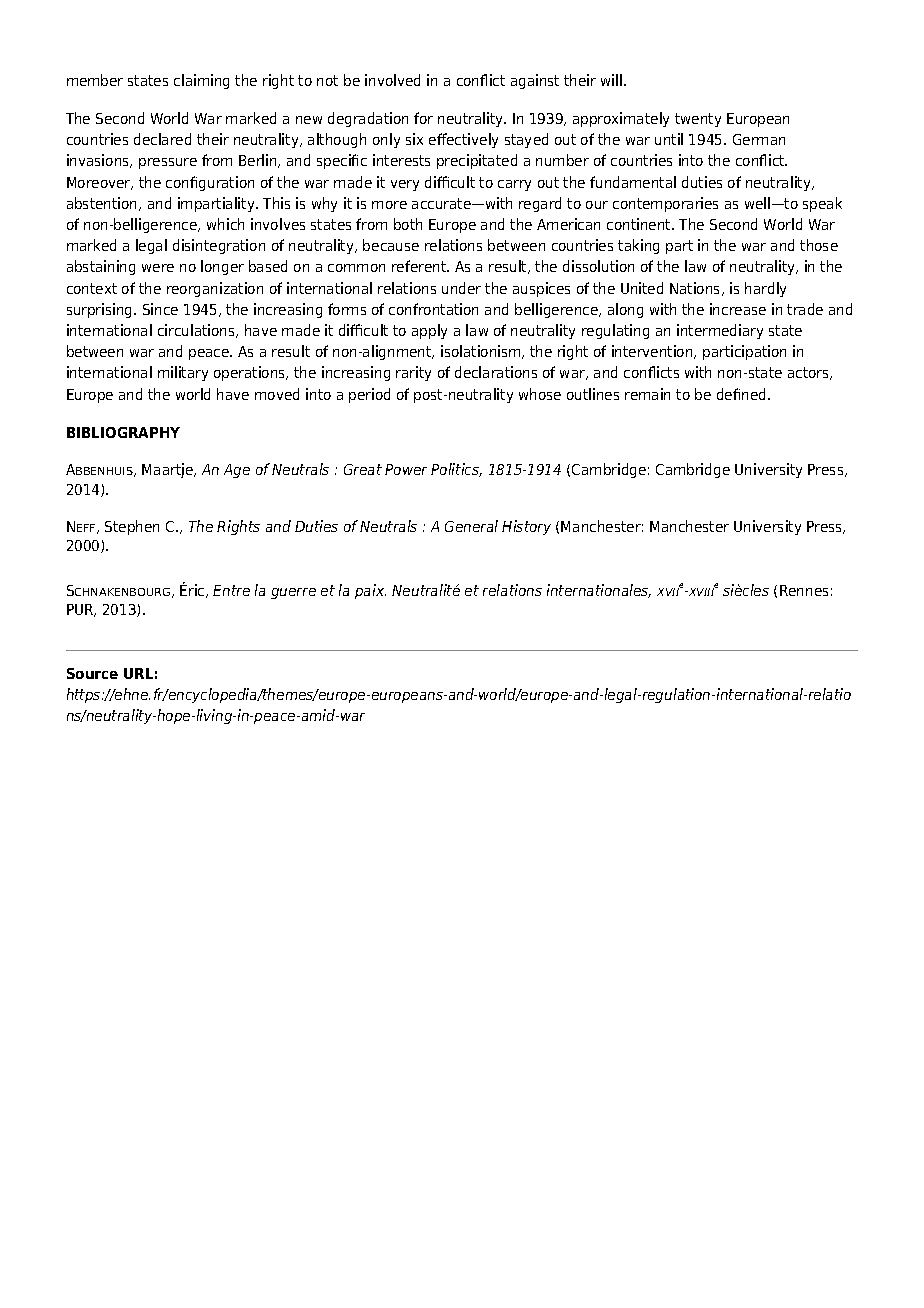 This screenshot has height=1308, width=924. What do you see at coordinates (183, 373) in the screenshot?
I see `military` at bounding box center [183, 373].
